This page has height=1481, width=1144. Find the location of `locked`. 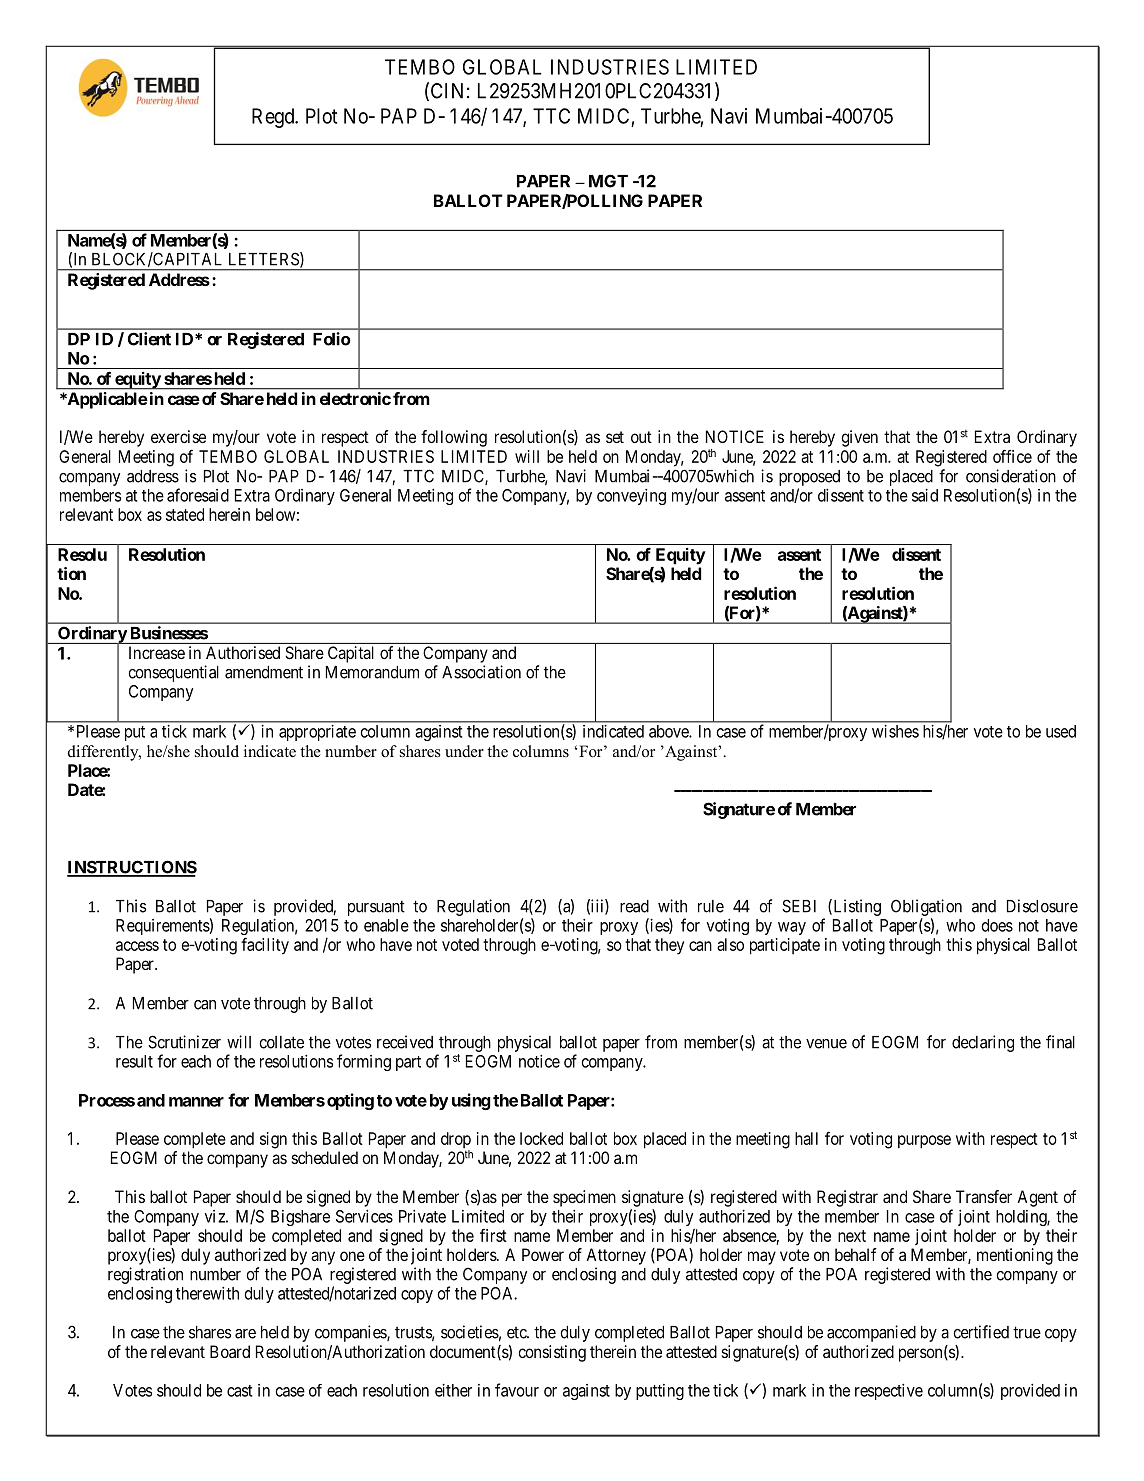

locked is located at coordinates (541, 1138).
